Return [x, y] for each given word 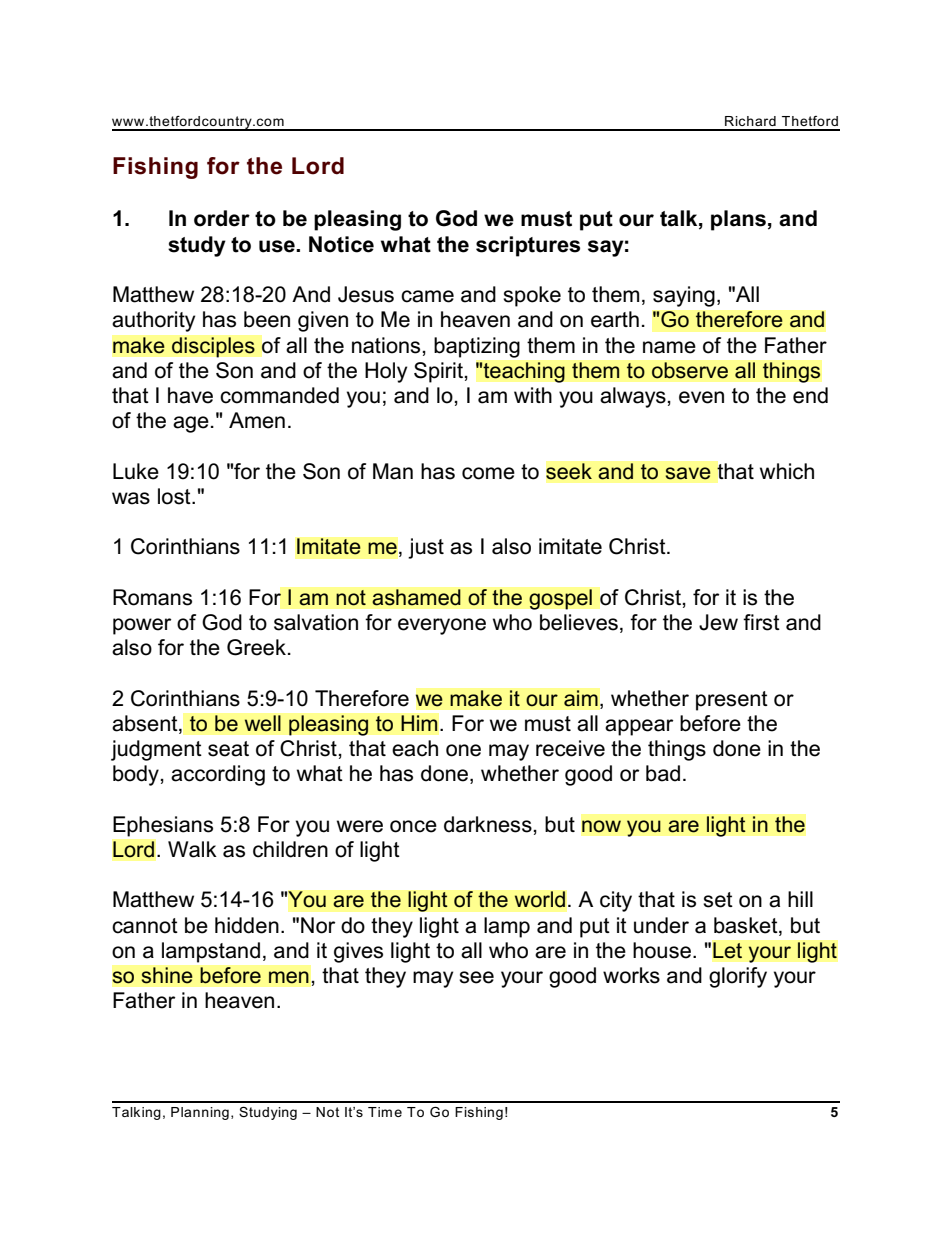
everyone [442, 626]
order [222, 218]
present [732, 701]
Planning [200, 1113]
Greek [256, 647]
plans [738, 220]
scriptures [528, 246]
